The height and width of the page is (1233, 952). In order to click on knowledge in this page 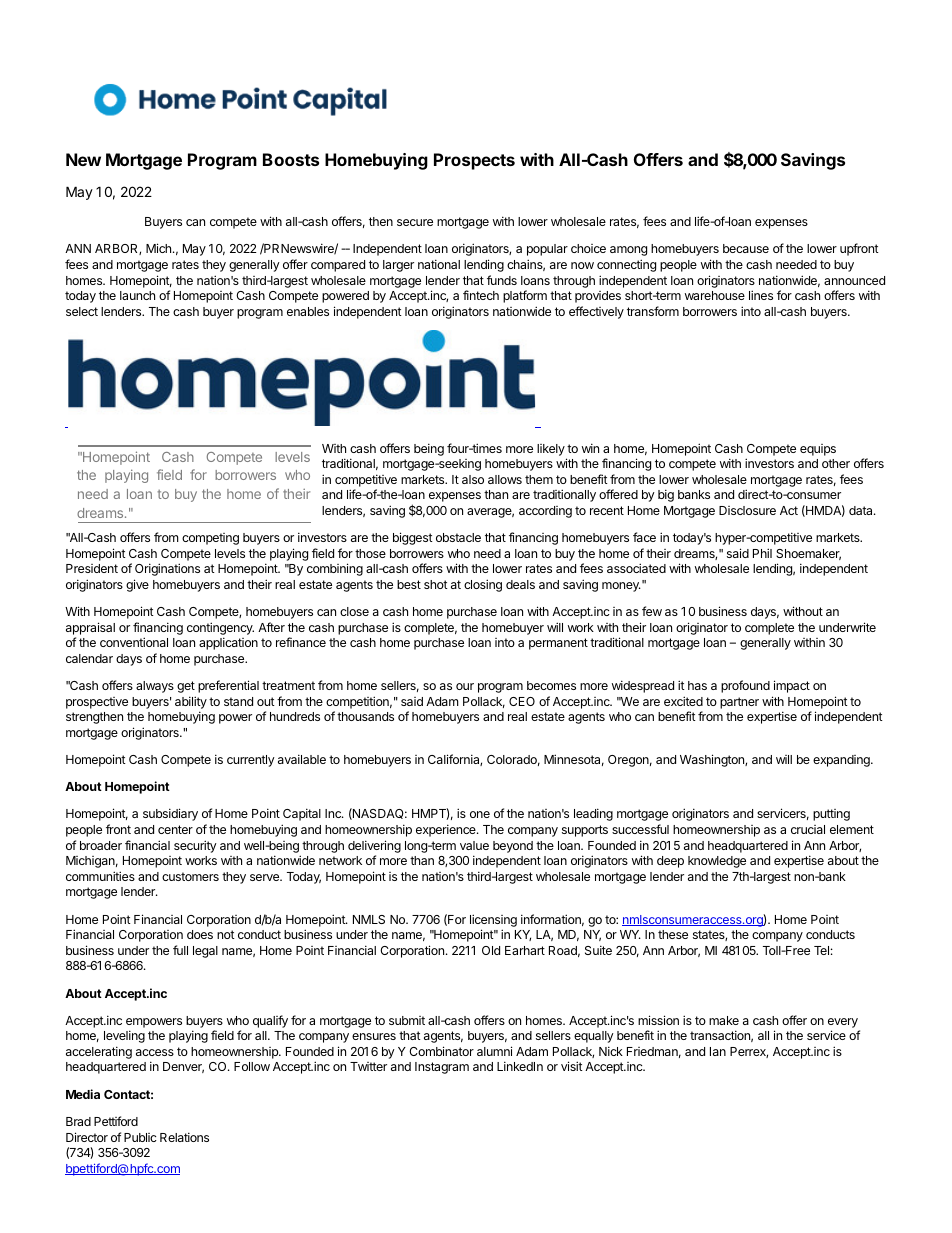, I will do `click(717, 862)`.
